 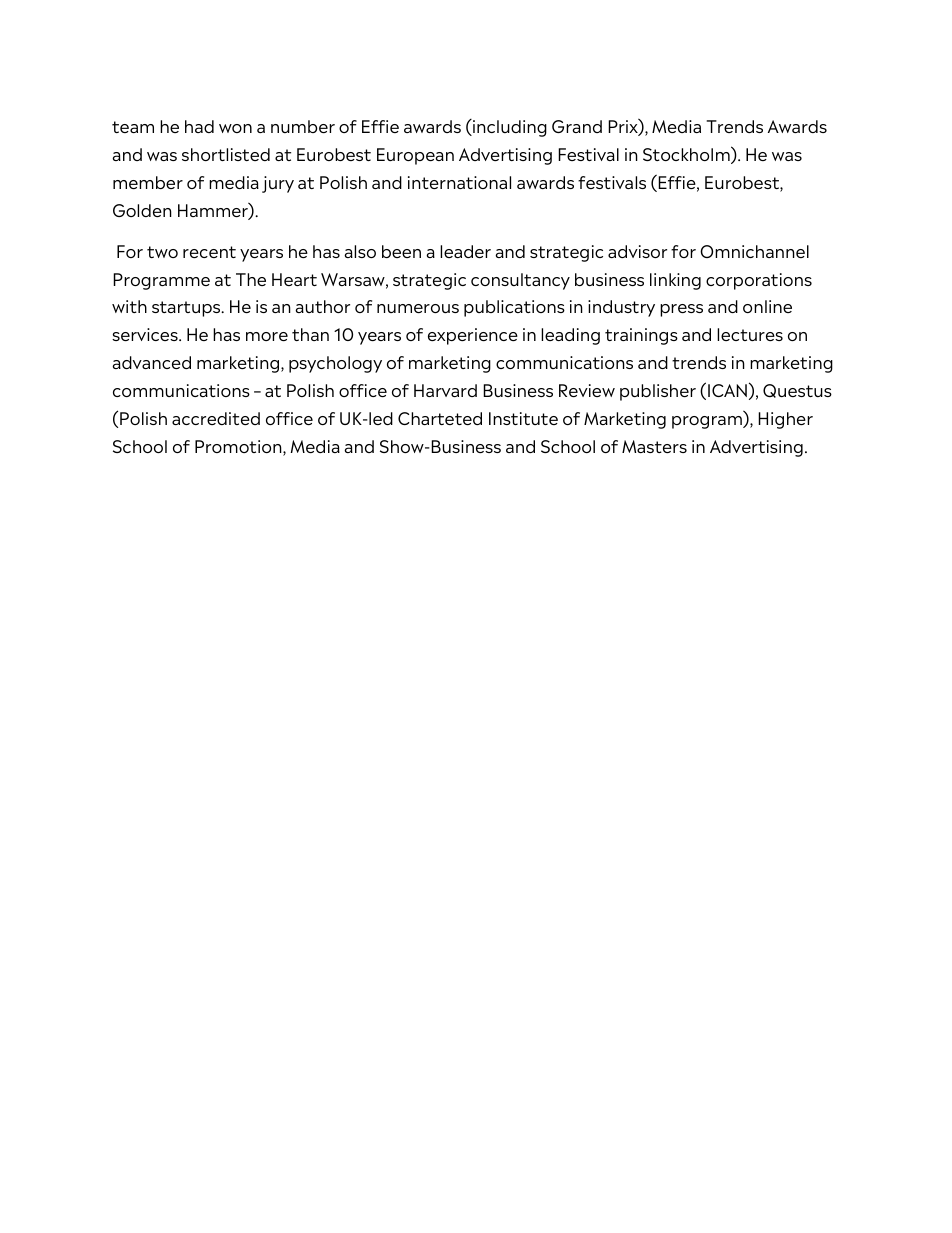 What do you see at coordinates (577, 126) in the screenshot?
I see `Grand` at bounding box center [577, 126].
